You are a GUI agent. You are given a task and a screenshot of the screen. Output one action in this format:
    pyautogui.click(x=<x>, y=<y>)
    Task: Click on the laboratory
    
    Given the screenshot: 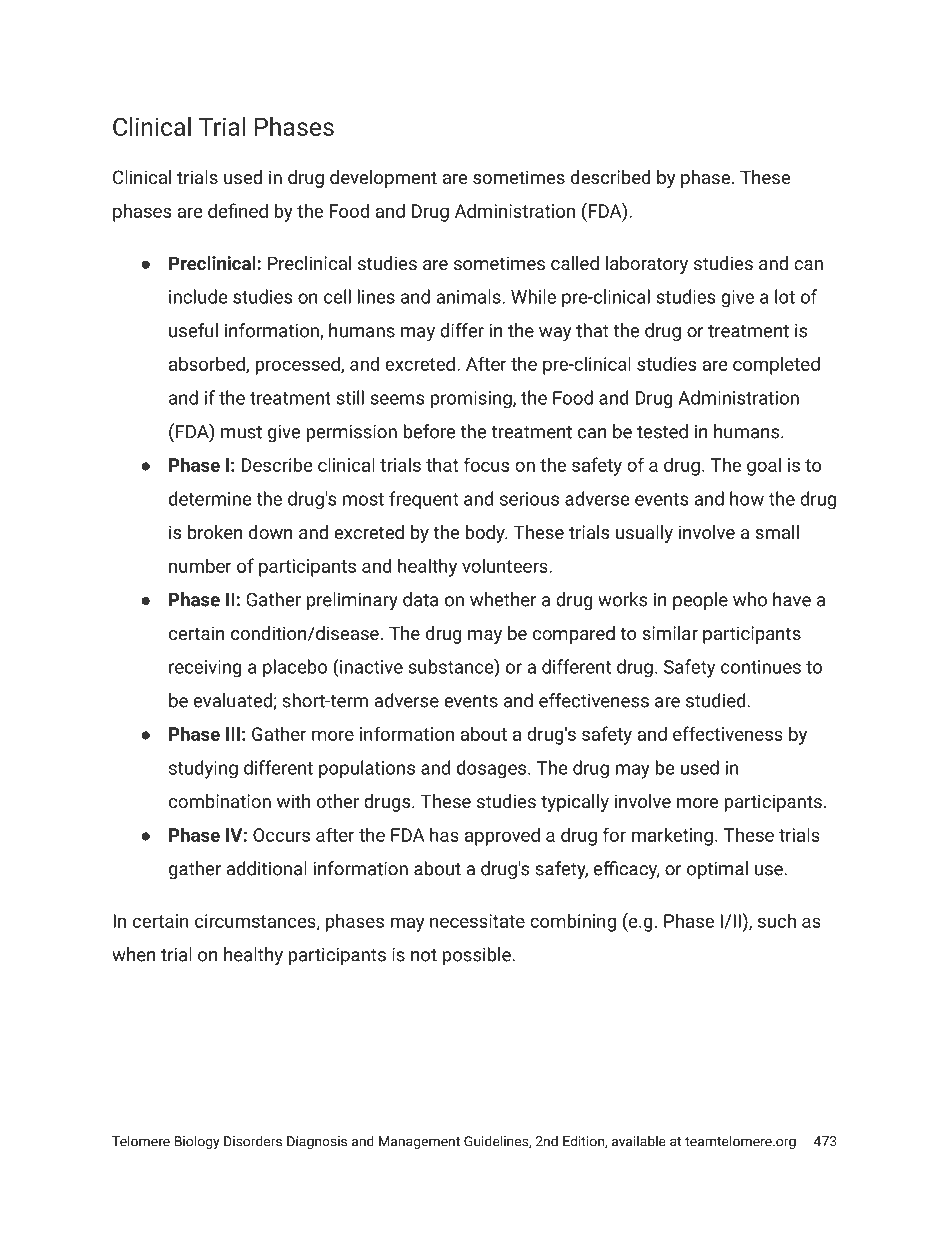 What is the action you would take?
    pyautogui.click(x=647, y=265)
